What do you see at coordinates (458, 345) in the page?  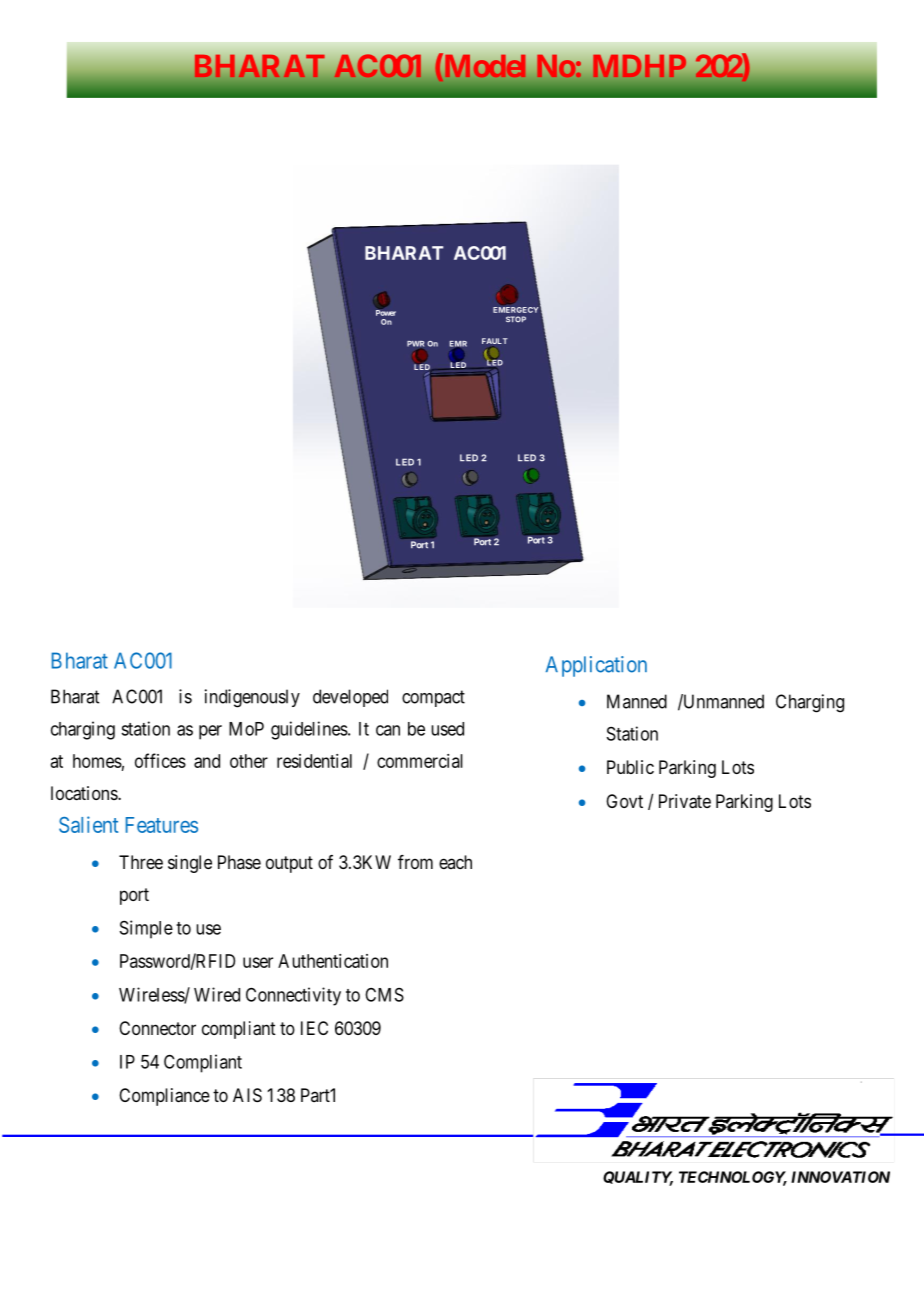 I see `EMR` at bounding box center [458, 345].
